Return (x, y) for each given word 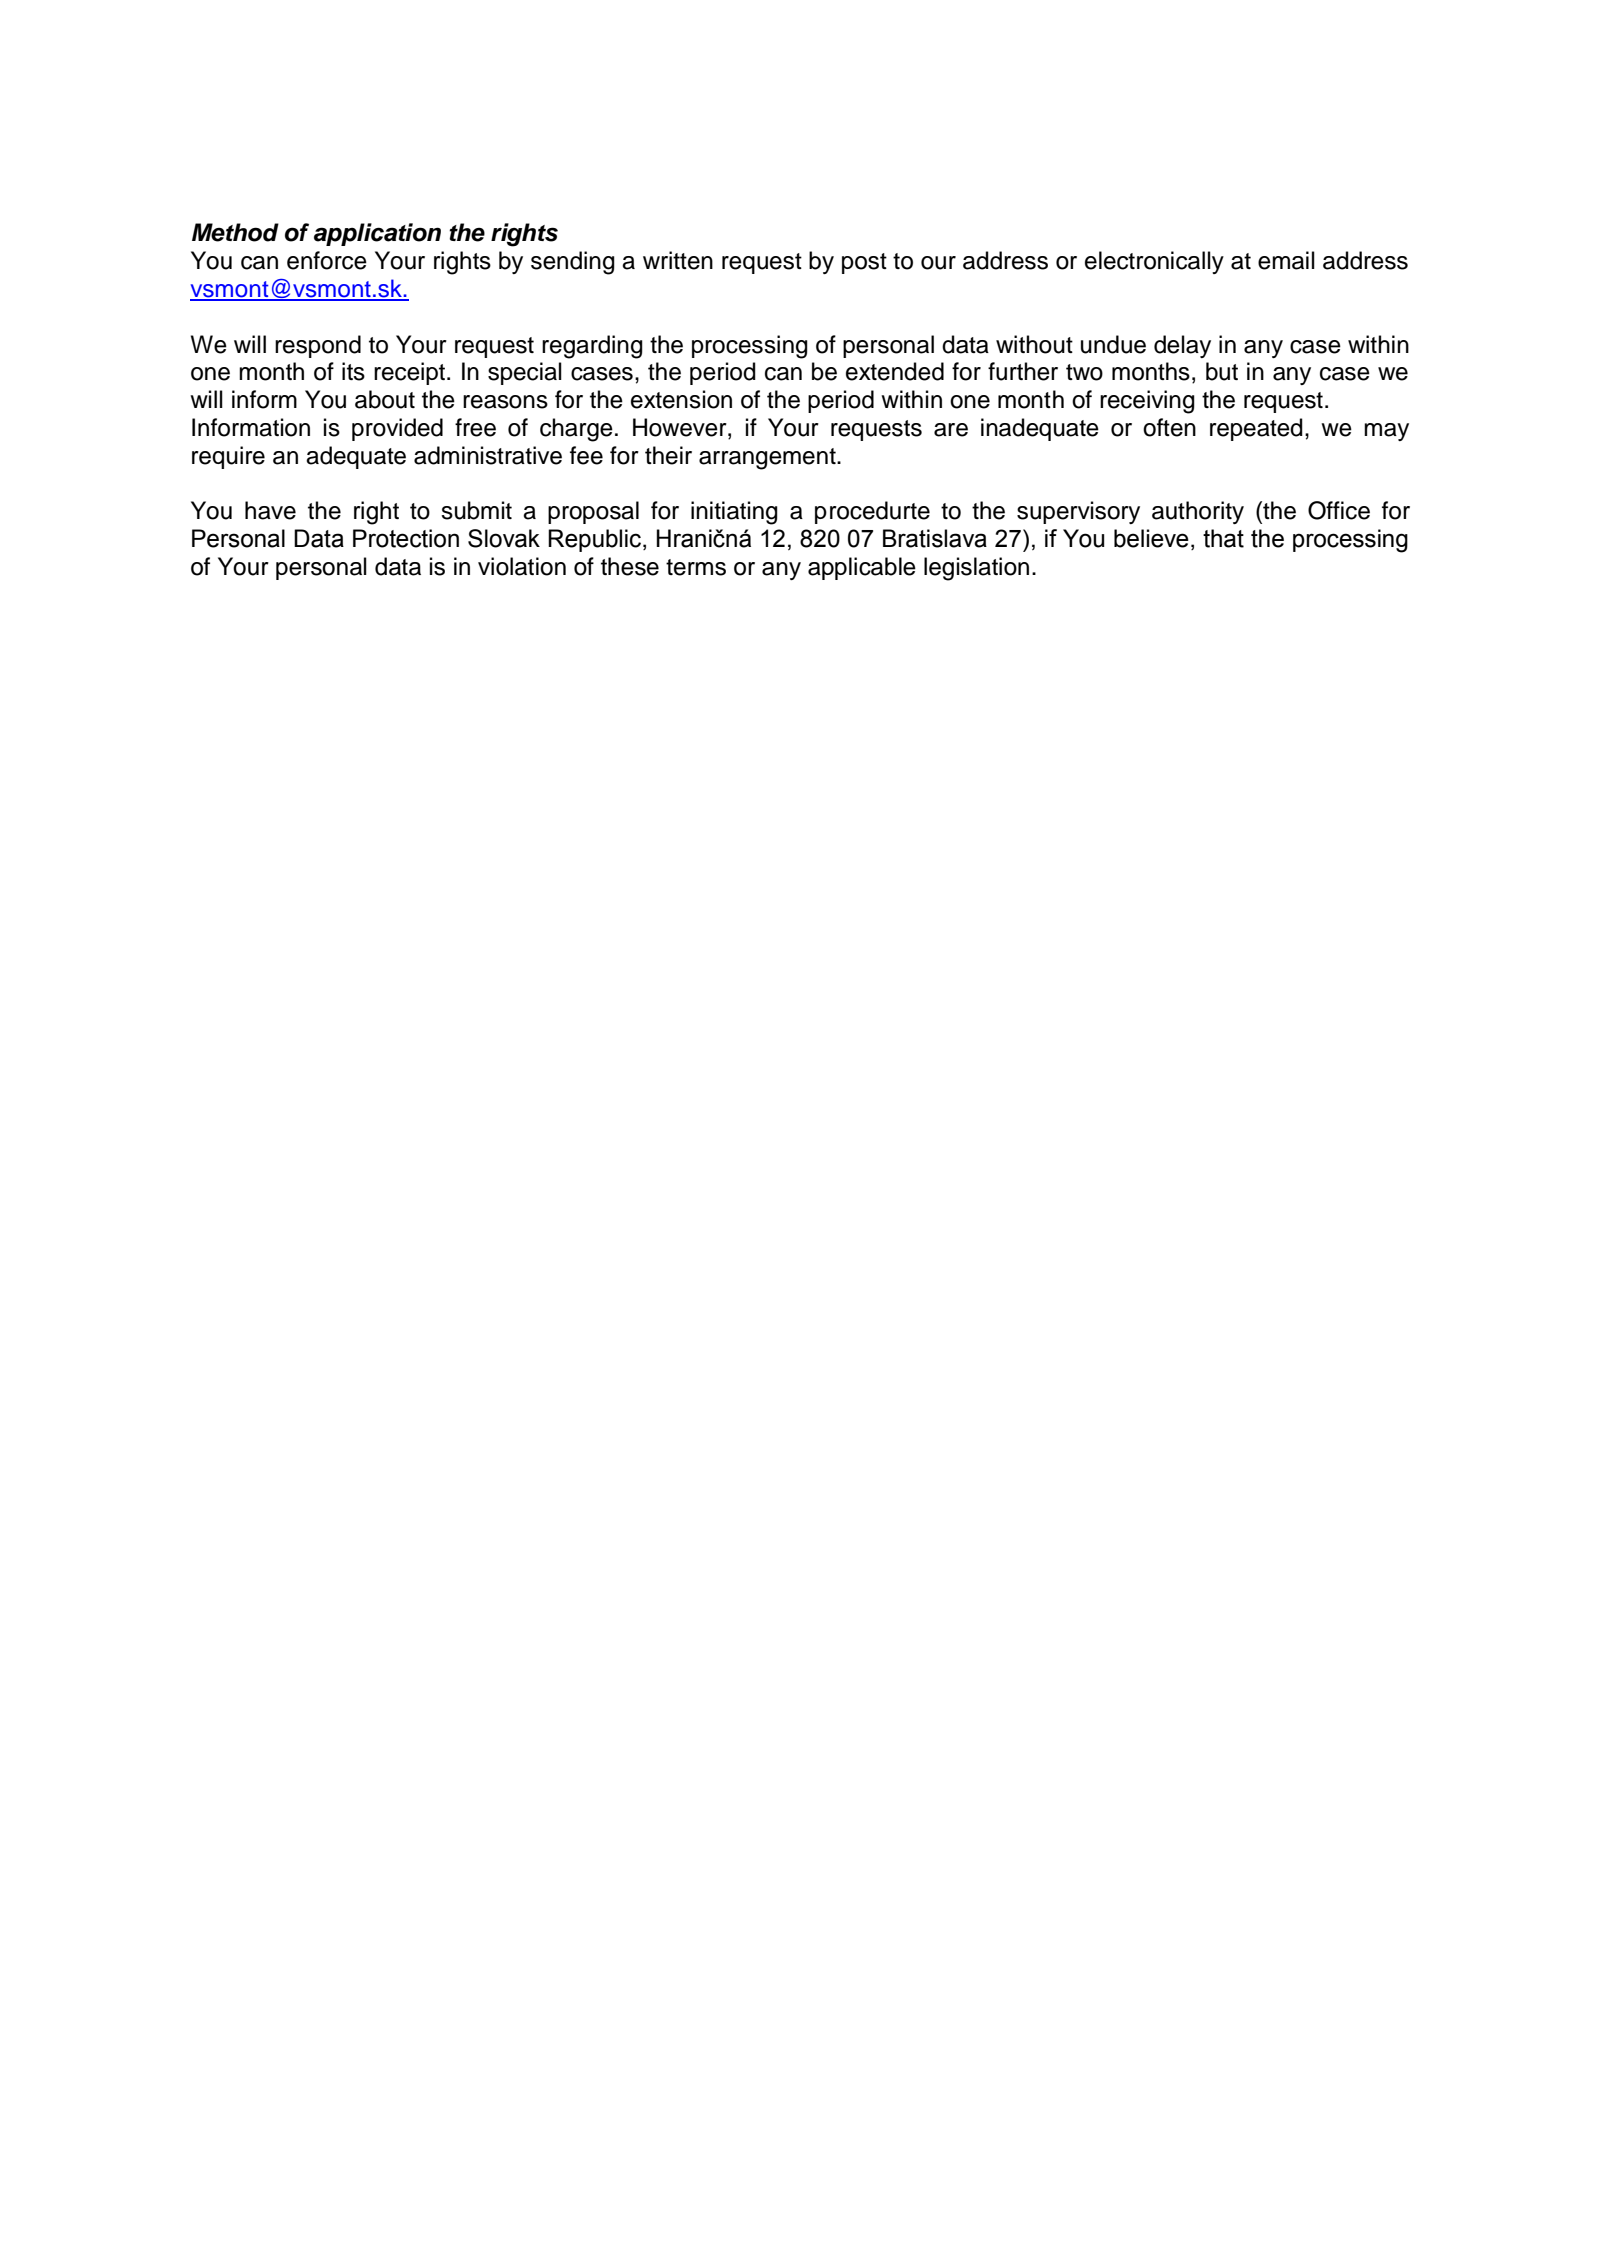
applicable (862, 568)
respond (318, 346)
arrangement (768, 459)
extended (895, 371)
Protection (406, 538)
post (864, 263)
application (377, 234)
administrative (488, 455)
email (1286, 260)
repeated (1256, 429)
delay (1182, 346)
